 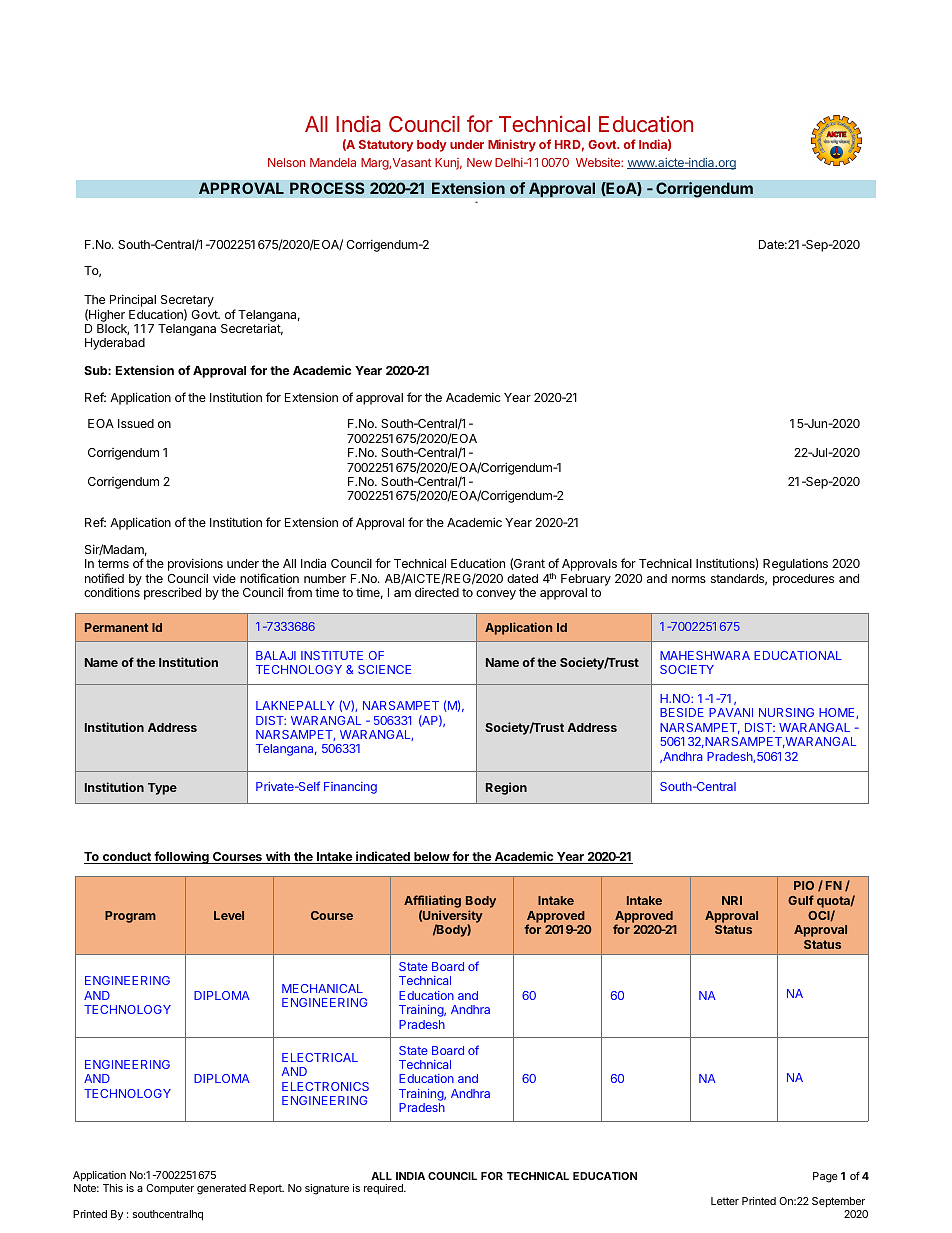 I want to click on Nelson, so click(x=286, y=162).
